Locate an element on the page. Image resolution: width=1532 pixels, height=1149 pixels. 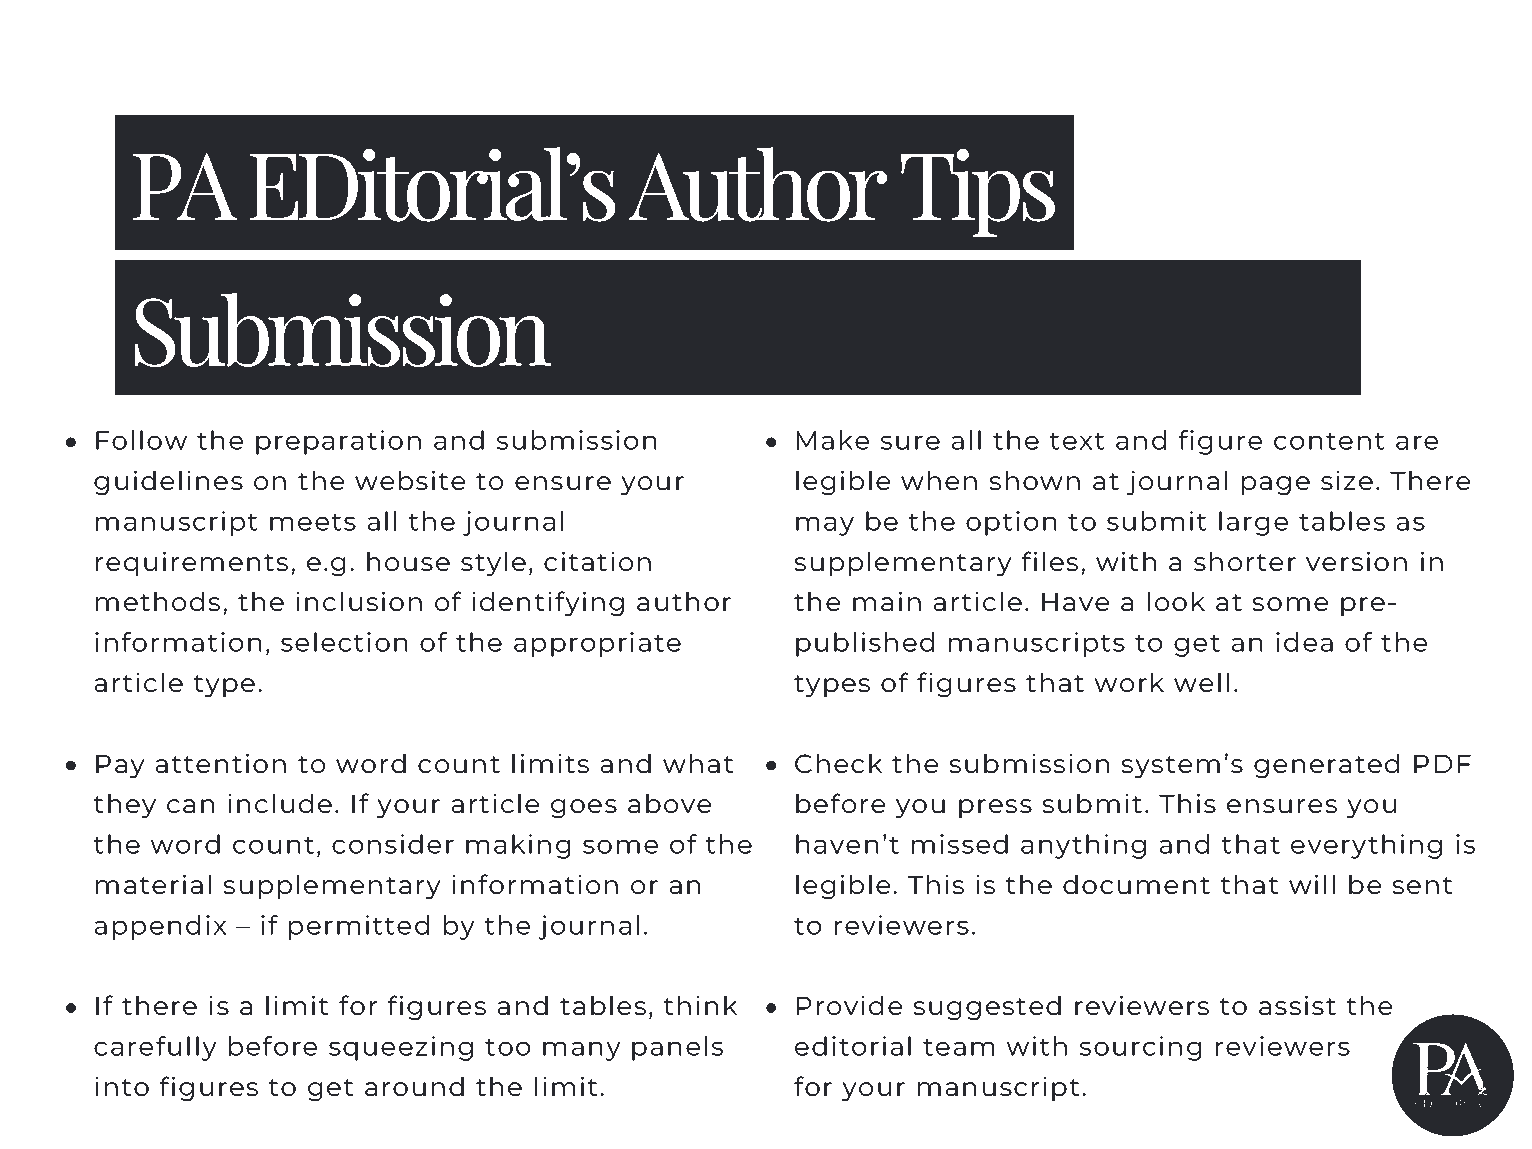
preparation is located at coordinates (338, 442).
